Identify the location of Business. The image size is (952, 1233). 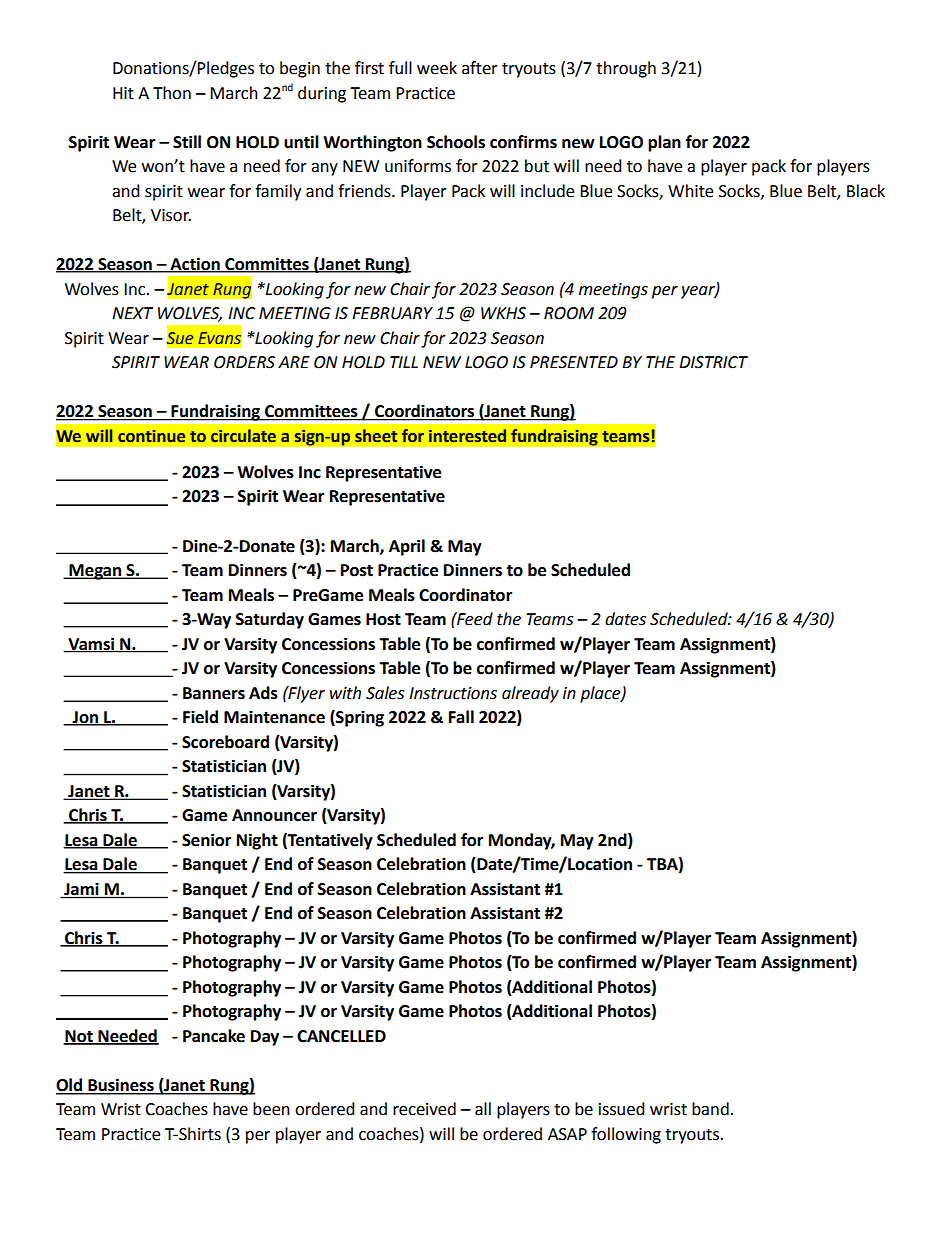
(121, 1086).
